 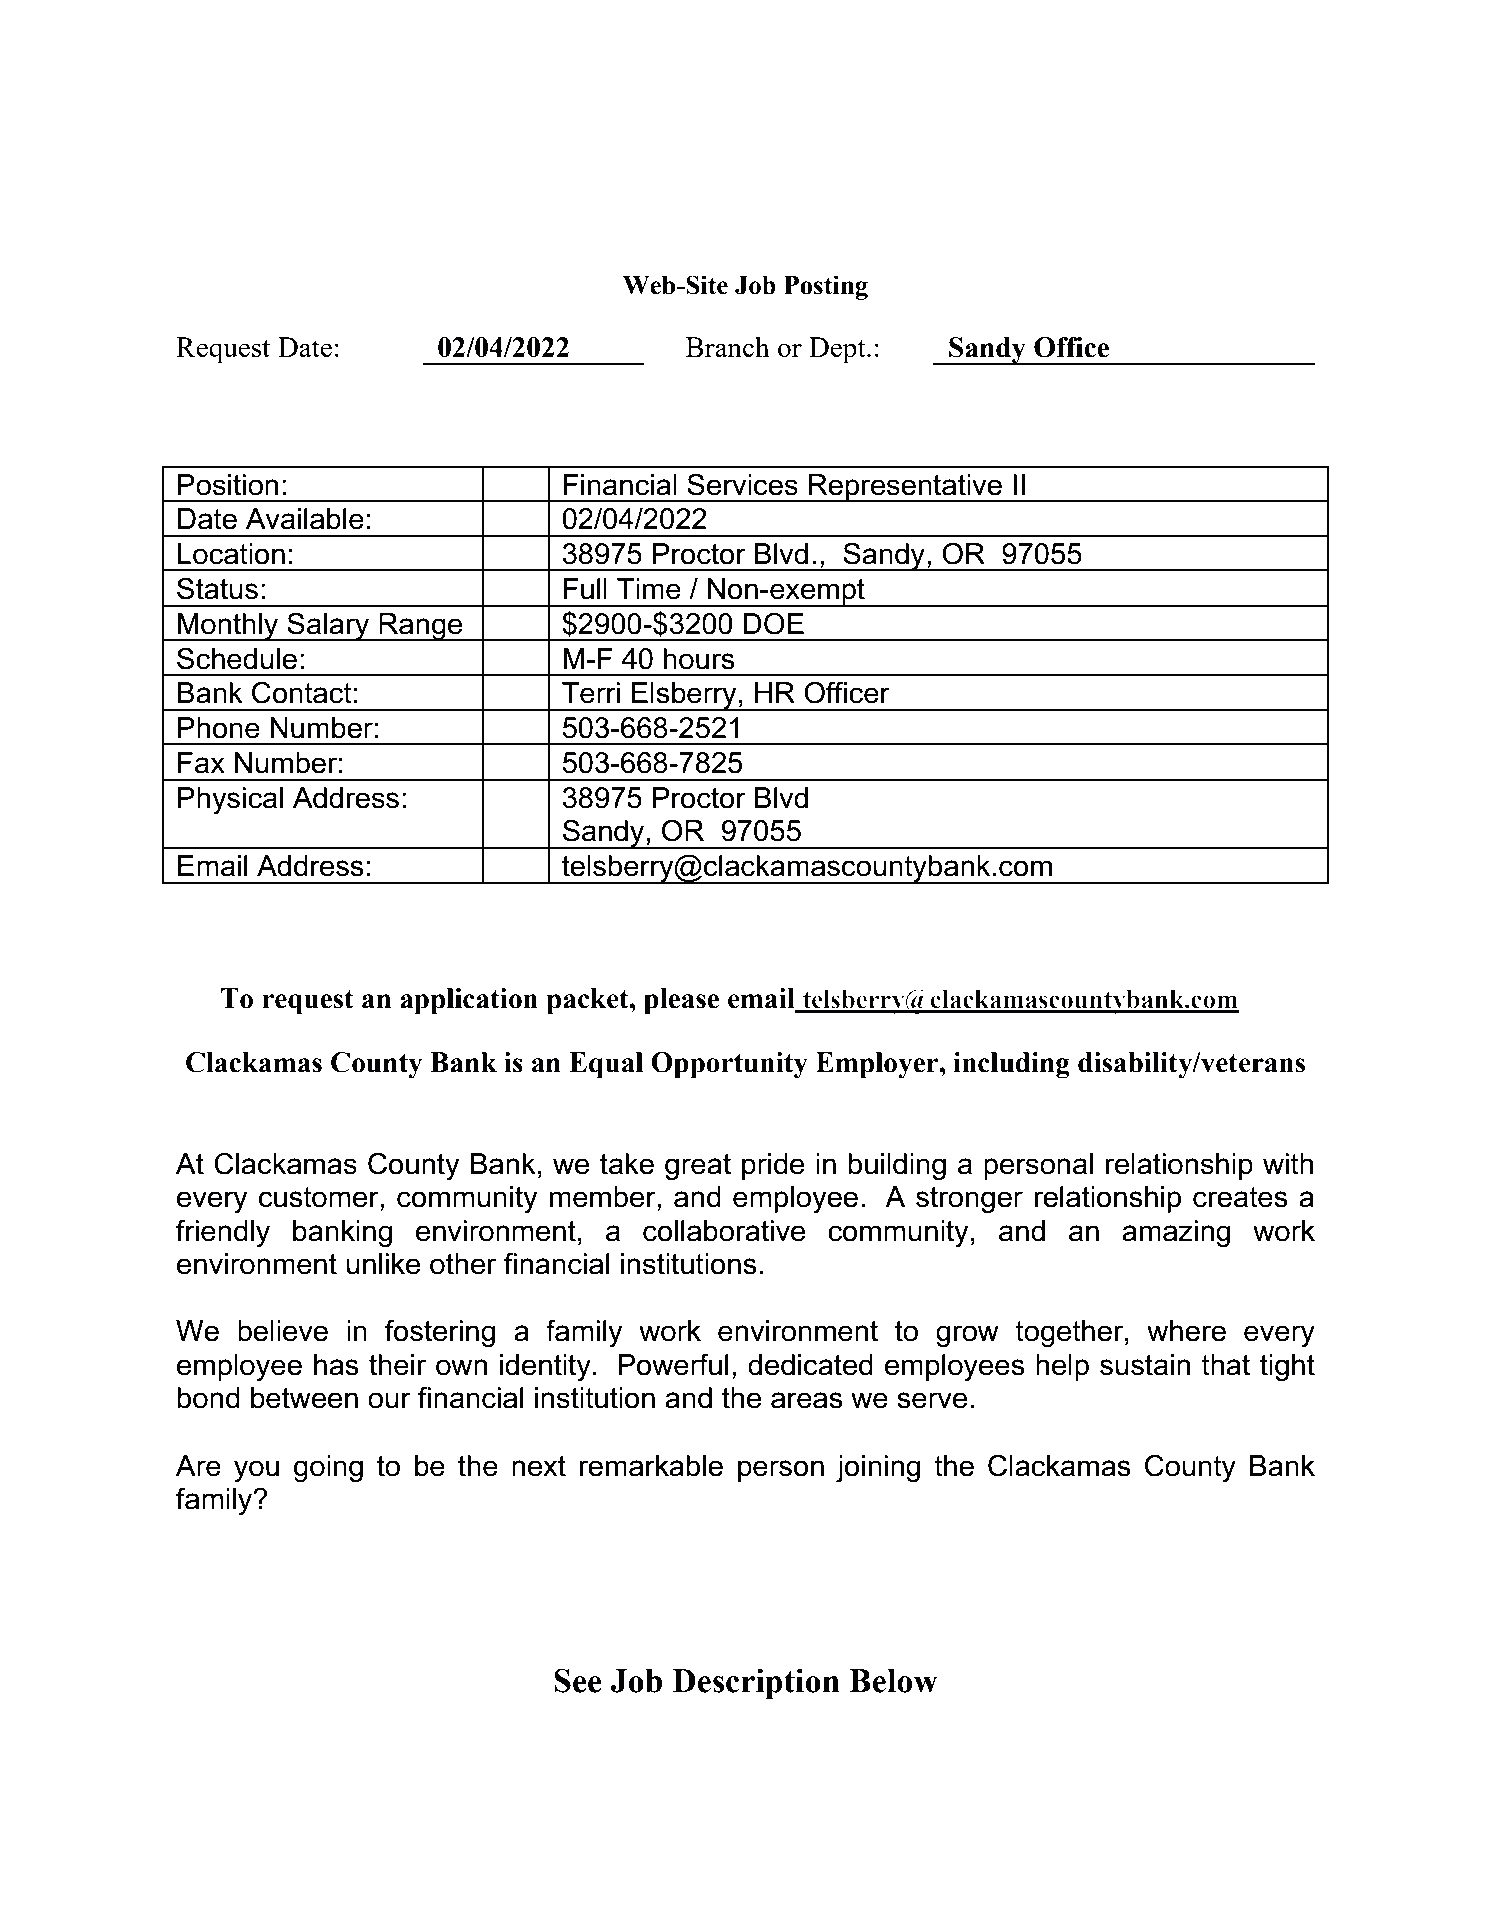 I want to click on application, so click(x=469, y=1001).
